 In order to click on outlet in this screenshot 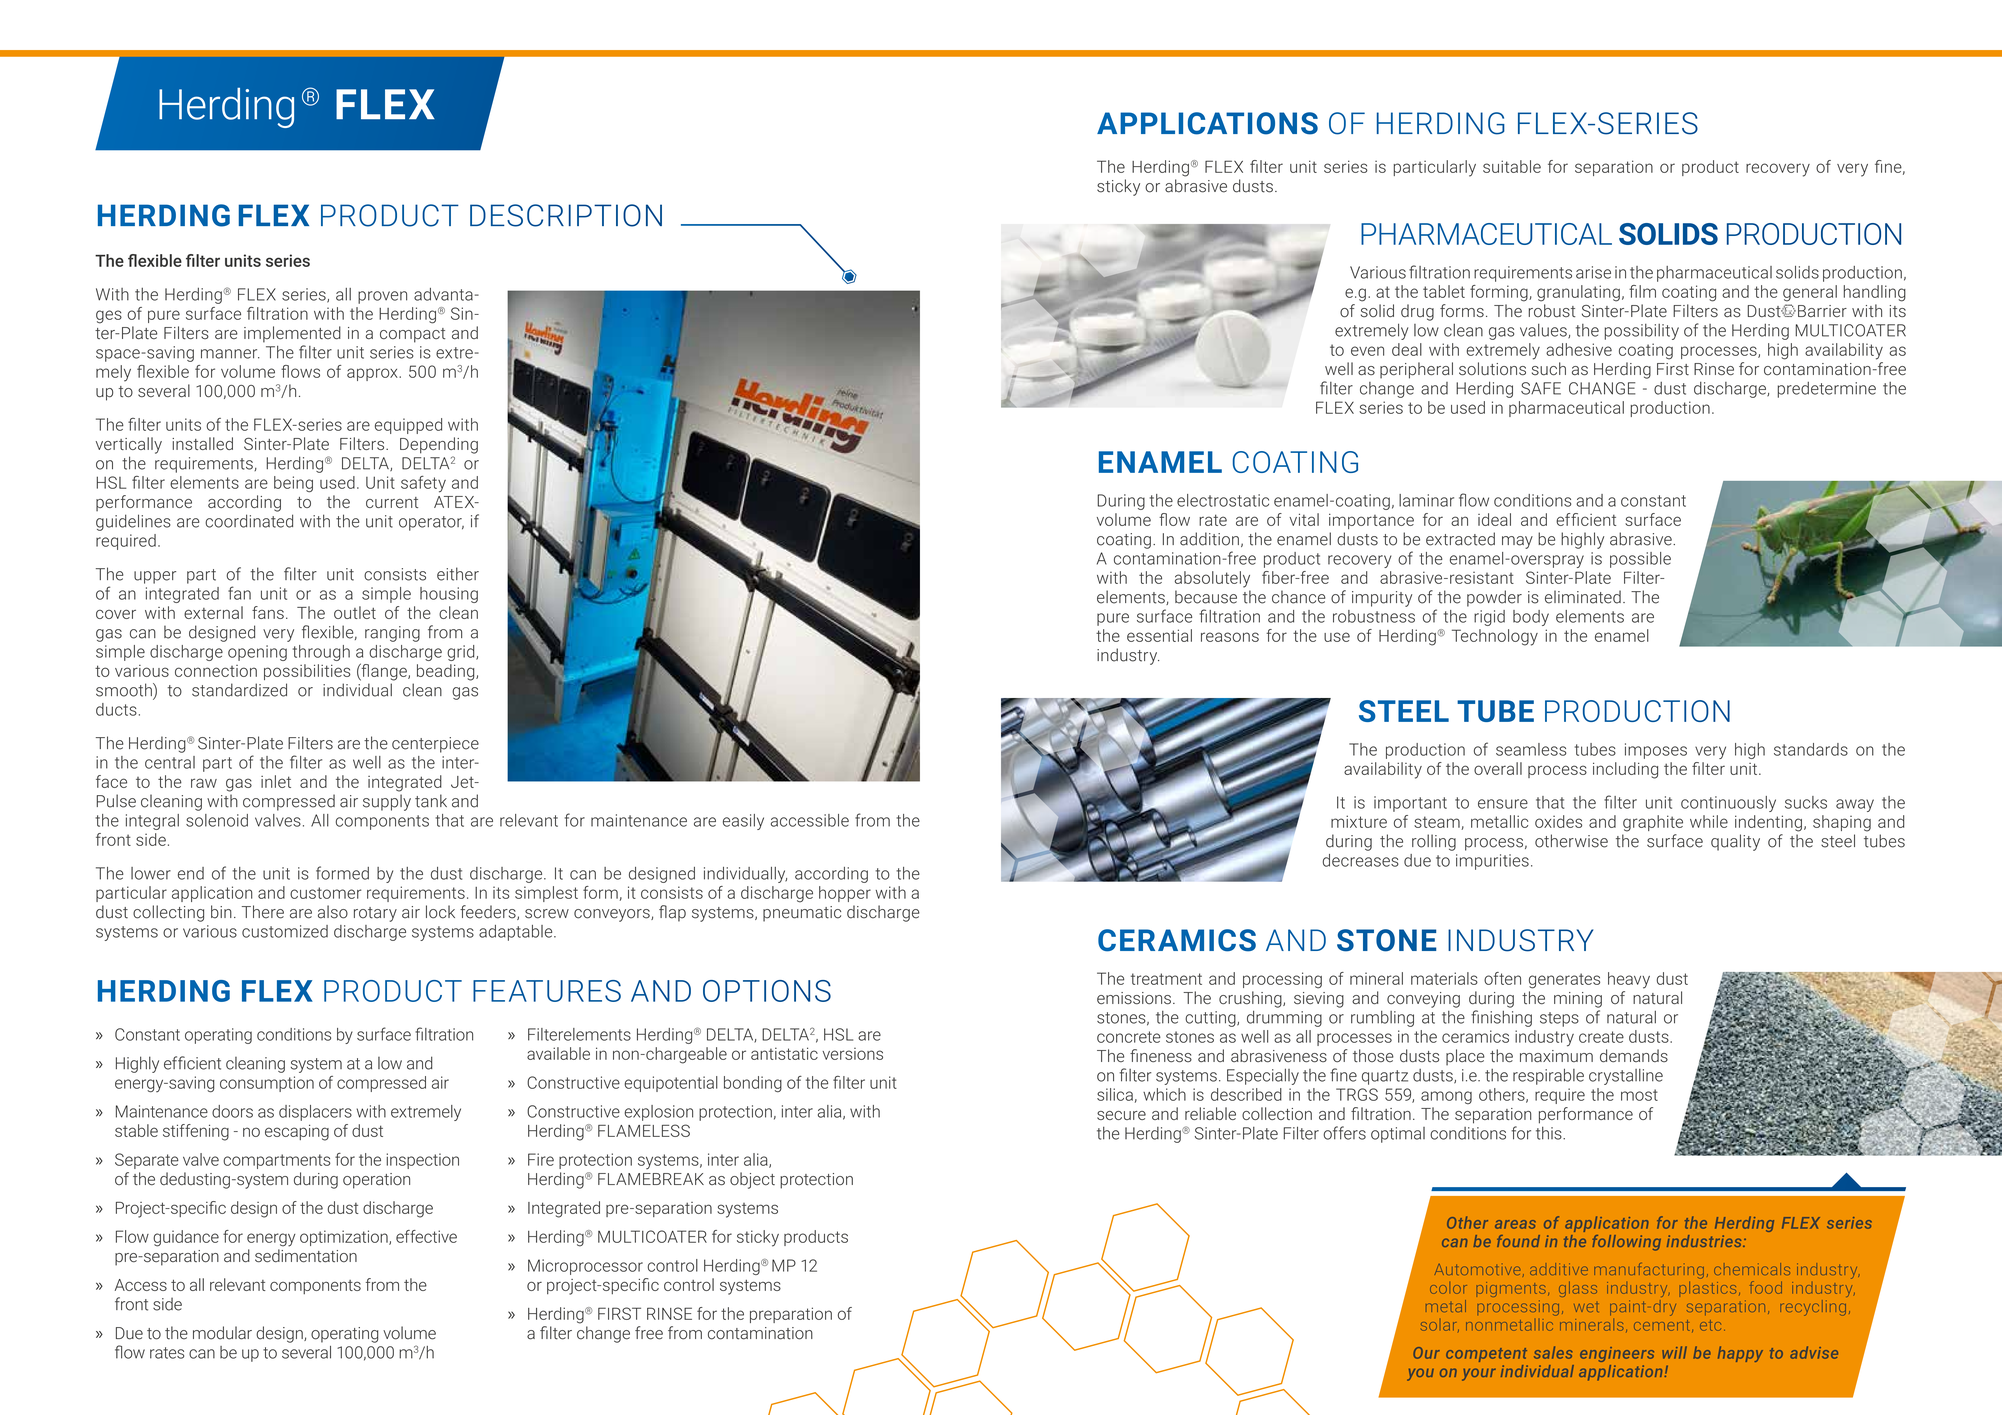, I will do `click(355, 612)`.
